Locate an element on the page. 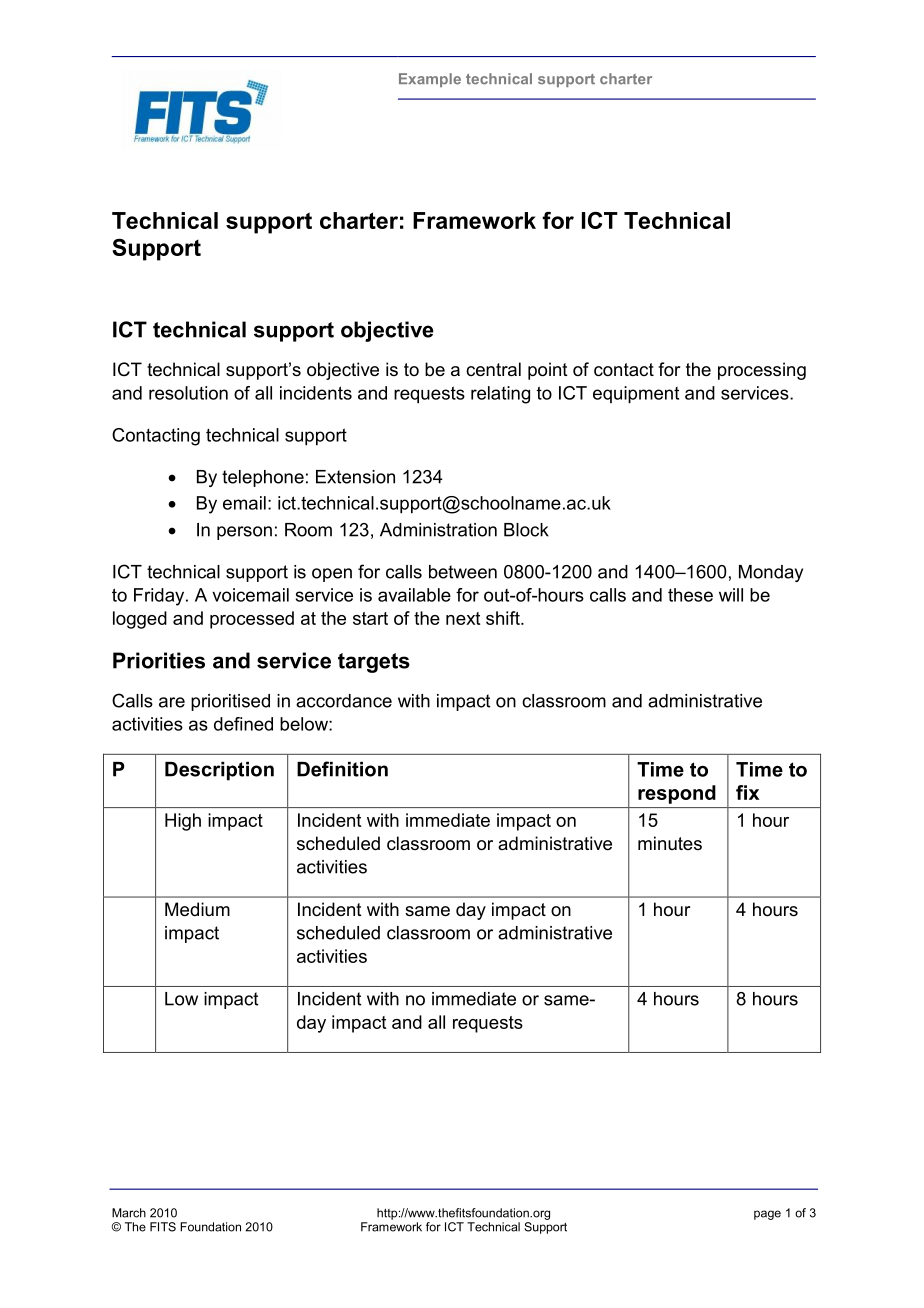 Image resolution: width=924 pixels, height=1308 pixels. Priorities is located at coordinates (159, 660).
